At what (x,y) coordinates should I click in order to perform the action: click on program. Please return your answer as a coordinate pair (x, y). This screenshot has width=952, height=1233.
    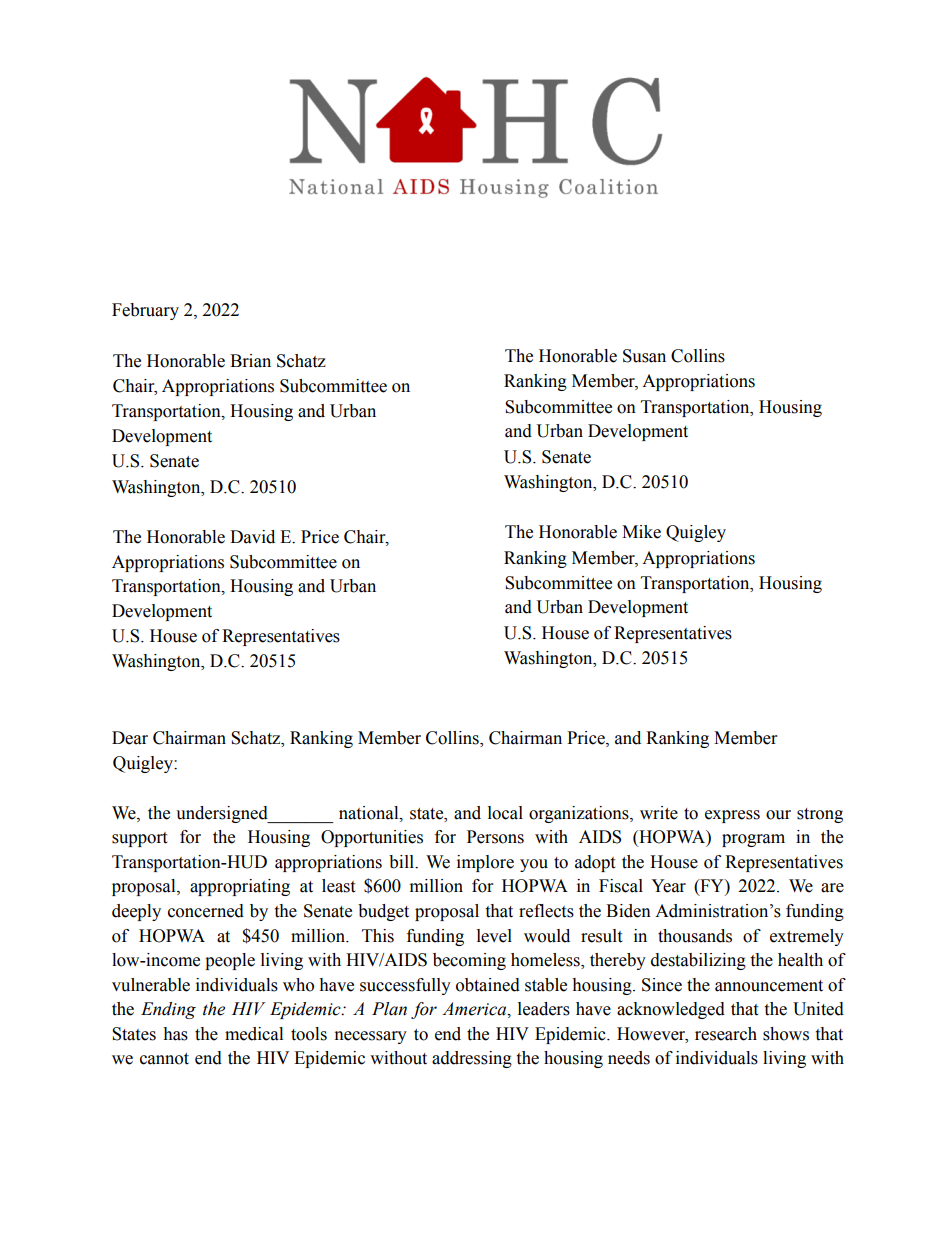
    Looking at the image, I should click on (753, 840).
